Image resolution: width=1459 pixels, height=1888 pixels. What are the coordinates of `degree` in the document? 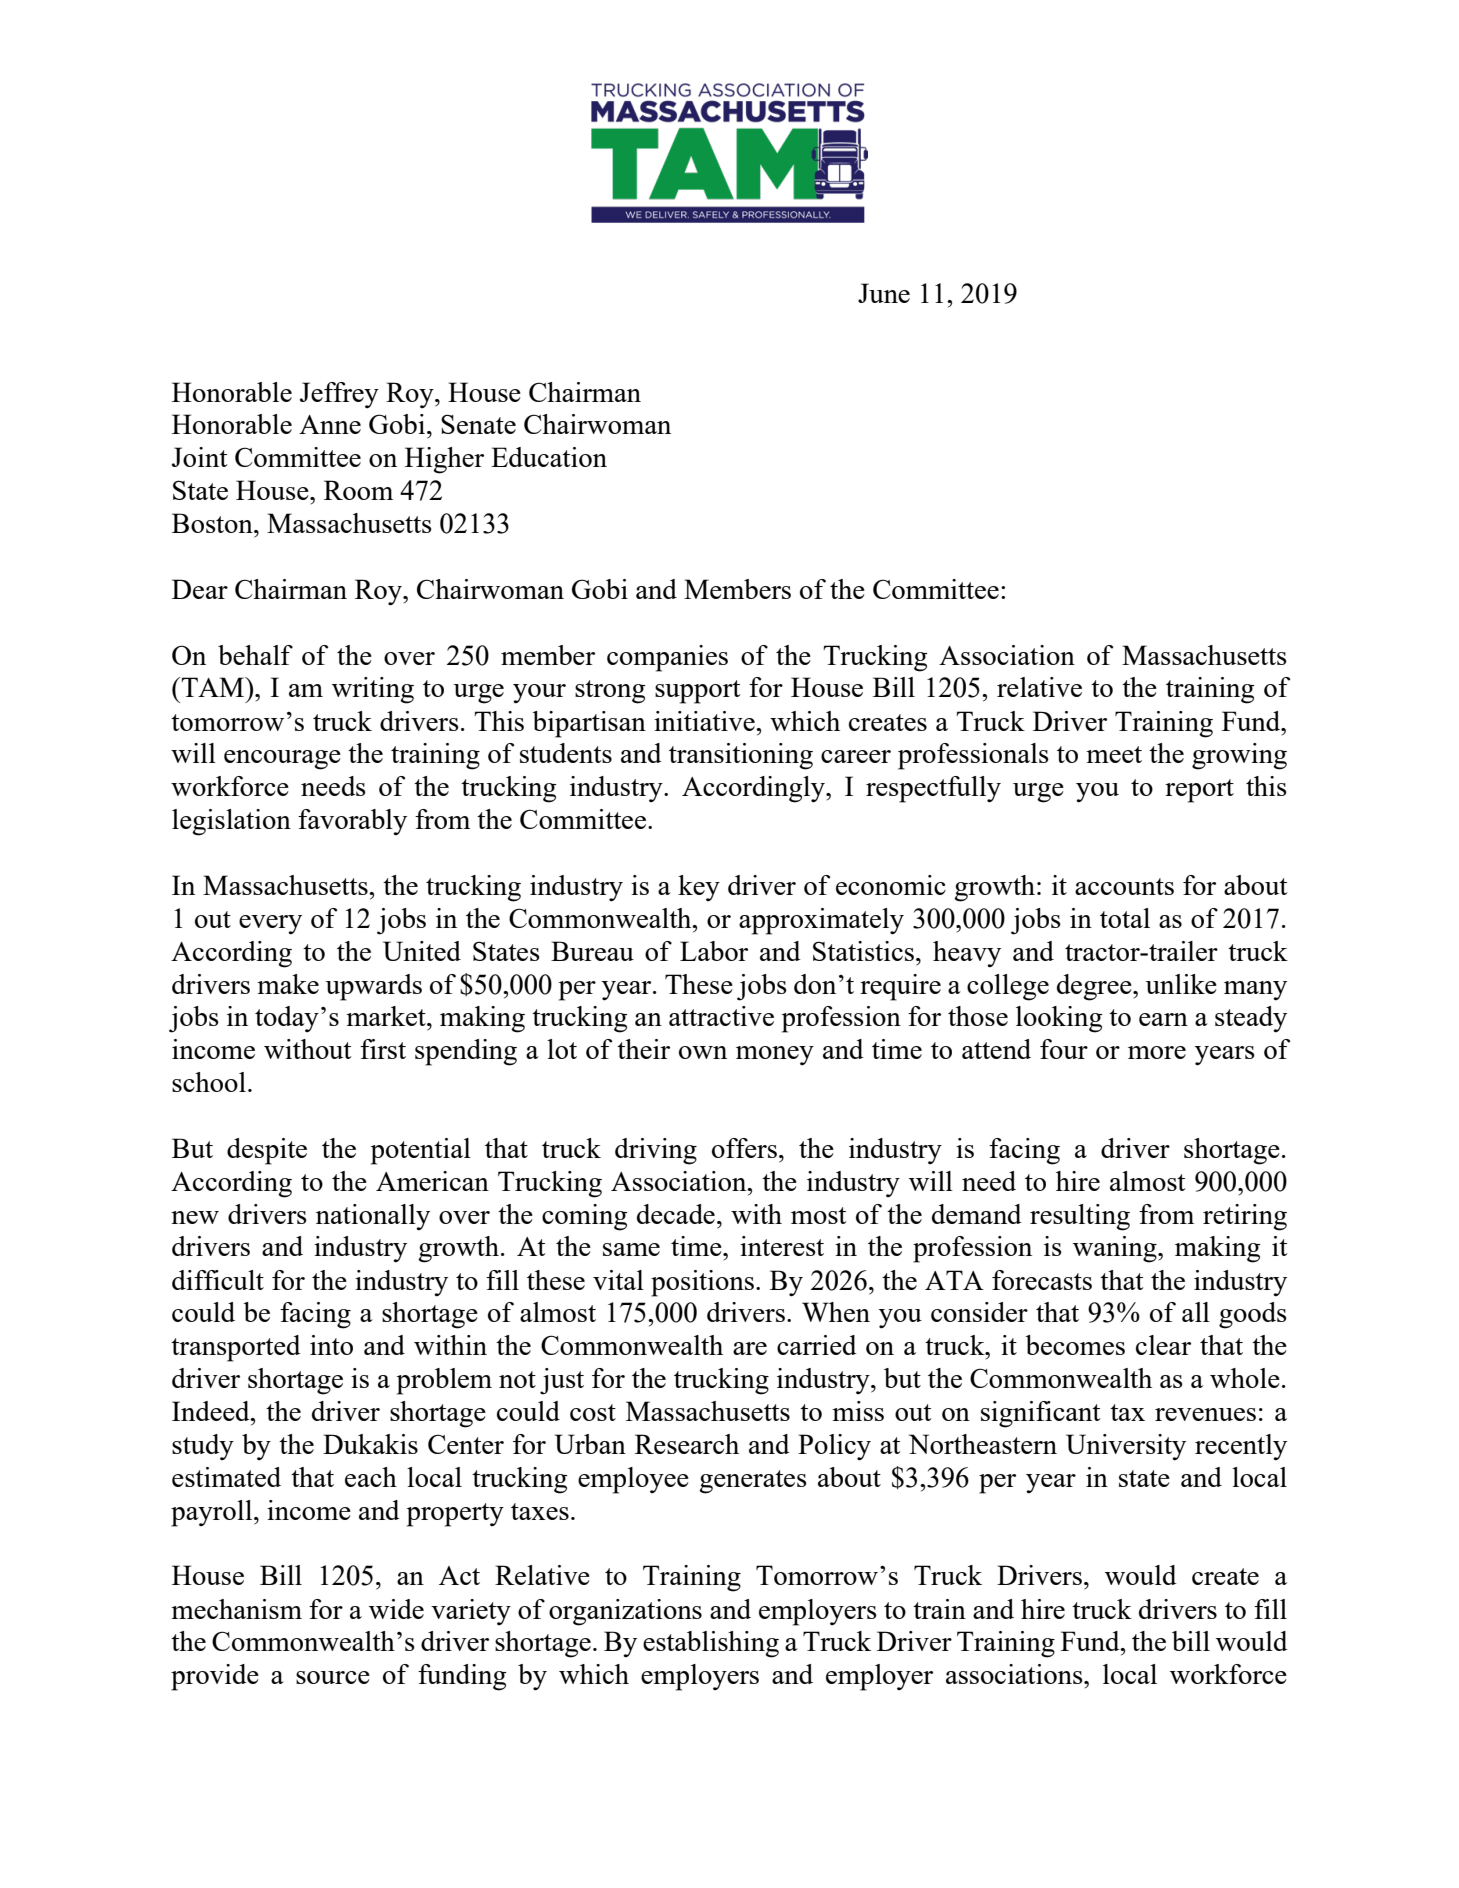 It's located at (1095, 987).
